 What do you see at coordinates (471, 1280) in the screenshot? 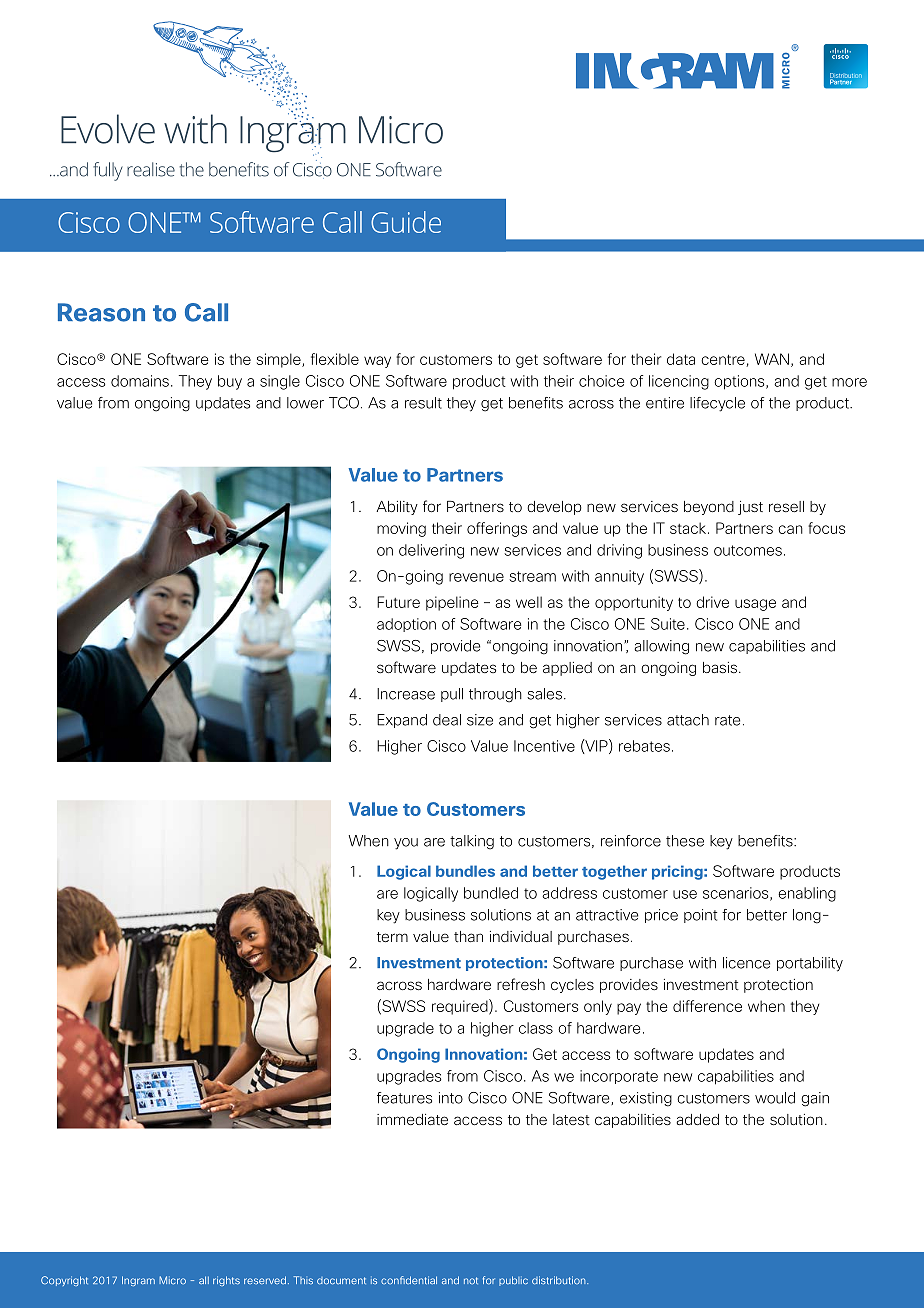
I see `not` at bounding box center [471, 1280].
